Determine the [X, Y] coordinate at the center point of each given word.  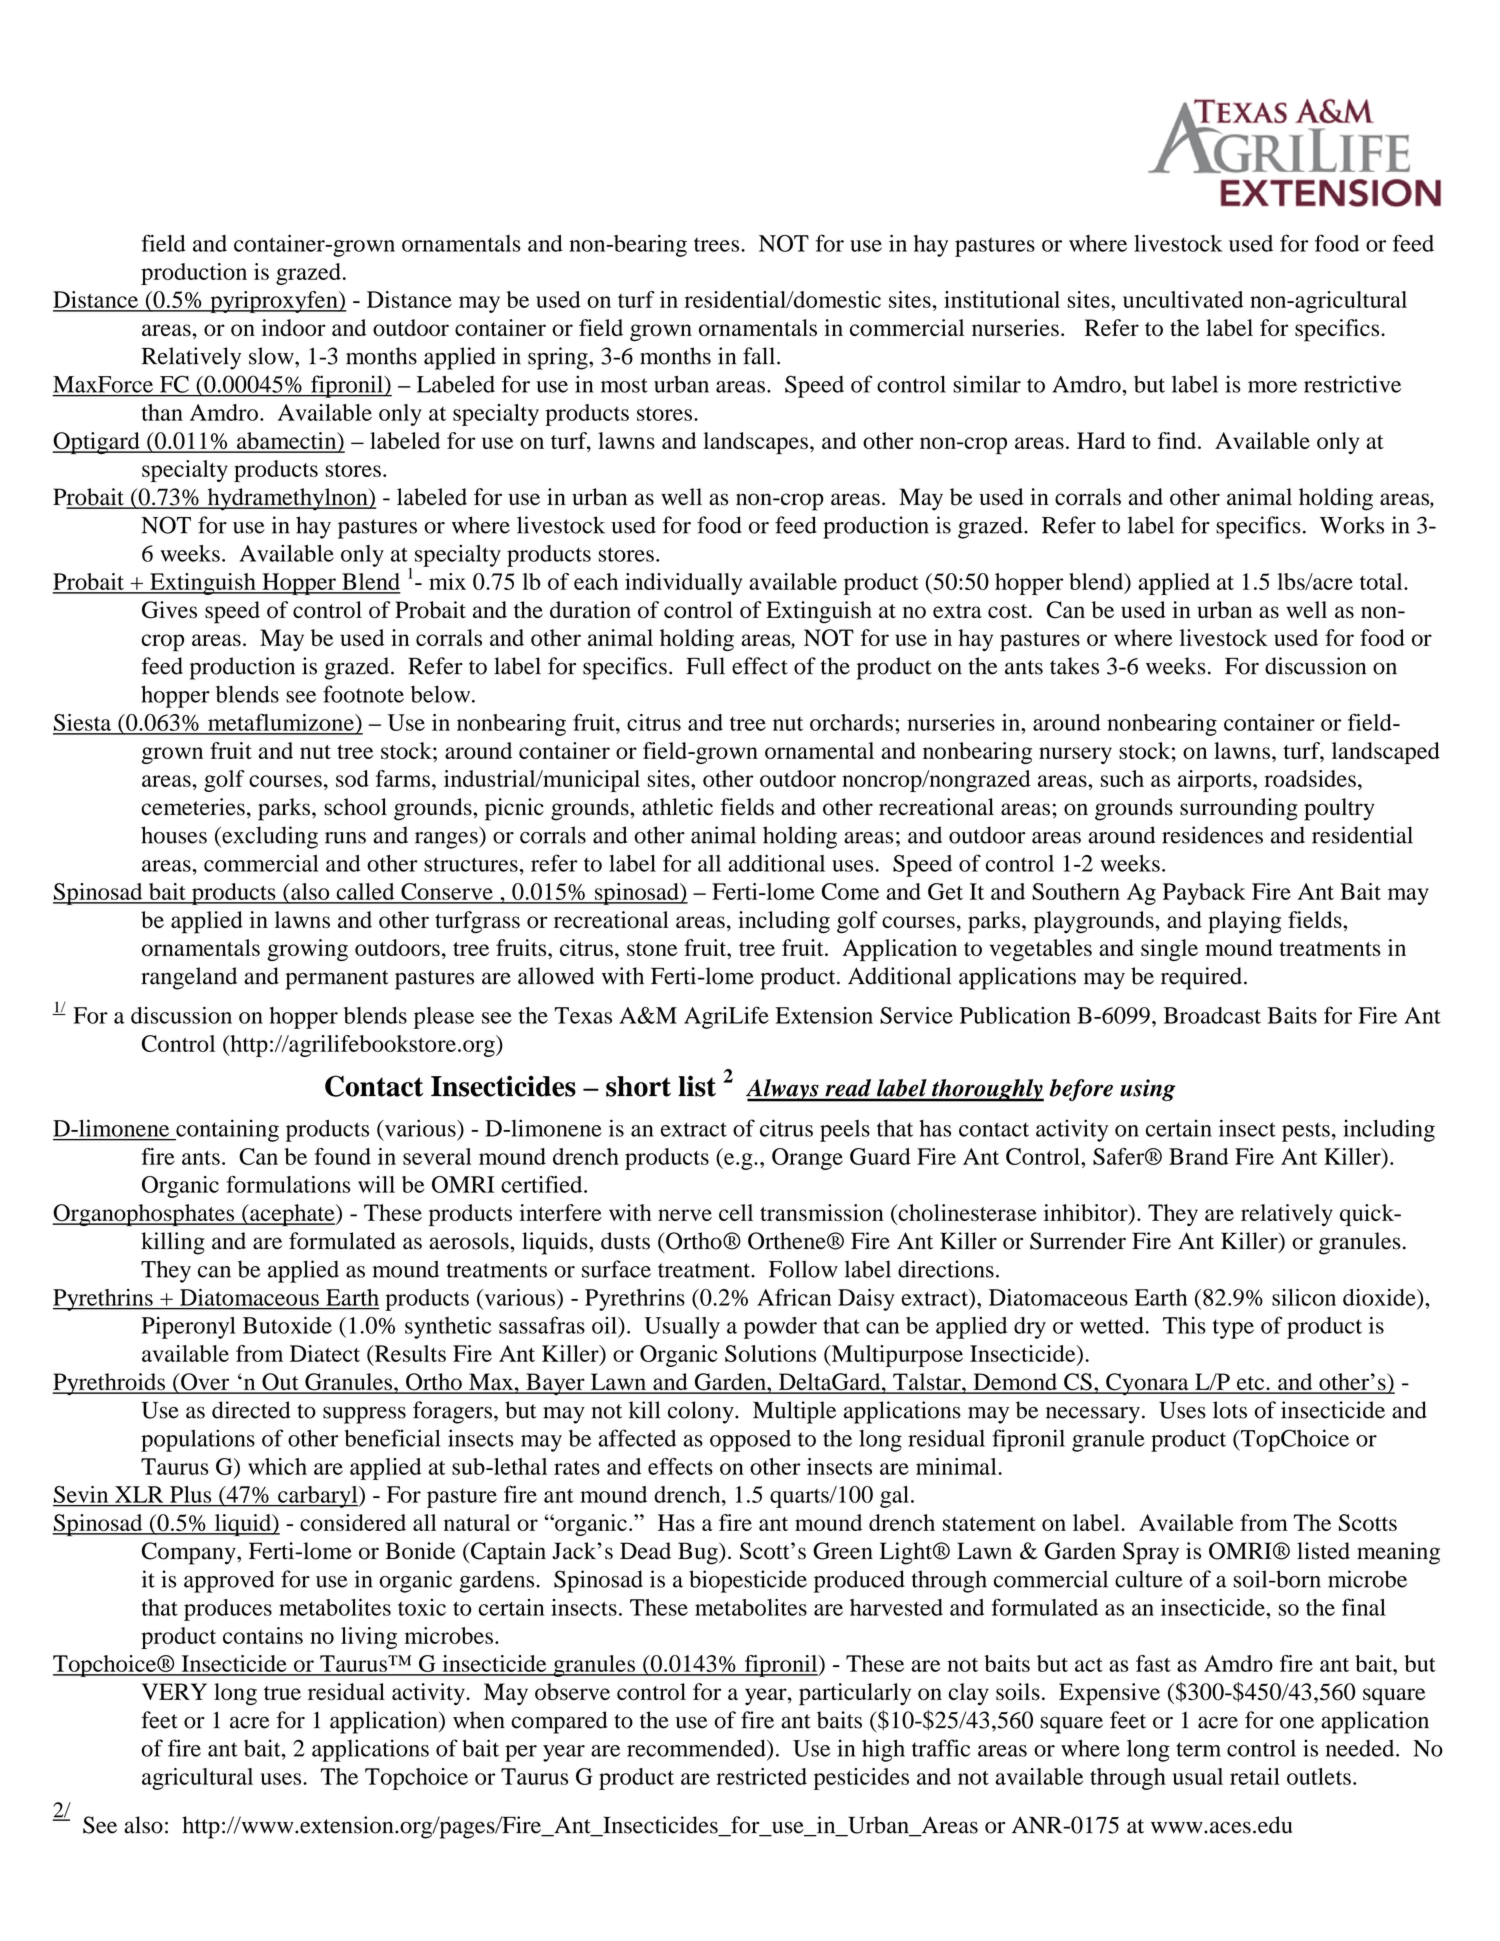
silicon [1304, 1297]
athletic [677, 807]
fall [760, 356]
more [1272, 387]
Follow [803, 1269]
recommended [697, 1748]
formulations [288, 1184]
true [282, 1693]
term [1198, 1749]
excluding [269, 837]
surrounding [1239, 809]
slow [272, 356]
